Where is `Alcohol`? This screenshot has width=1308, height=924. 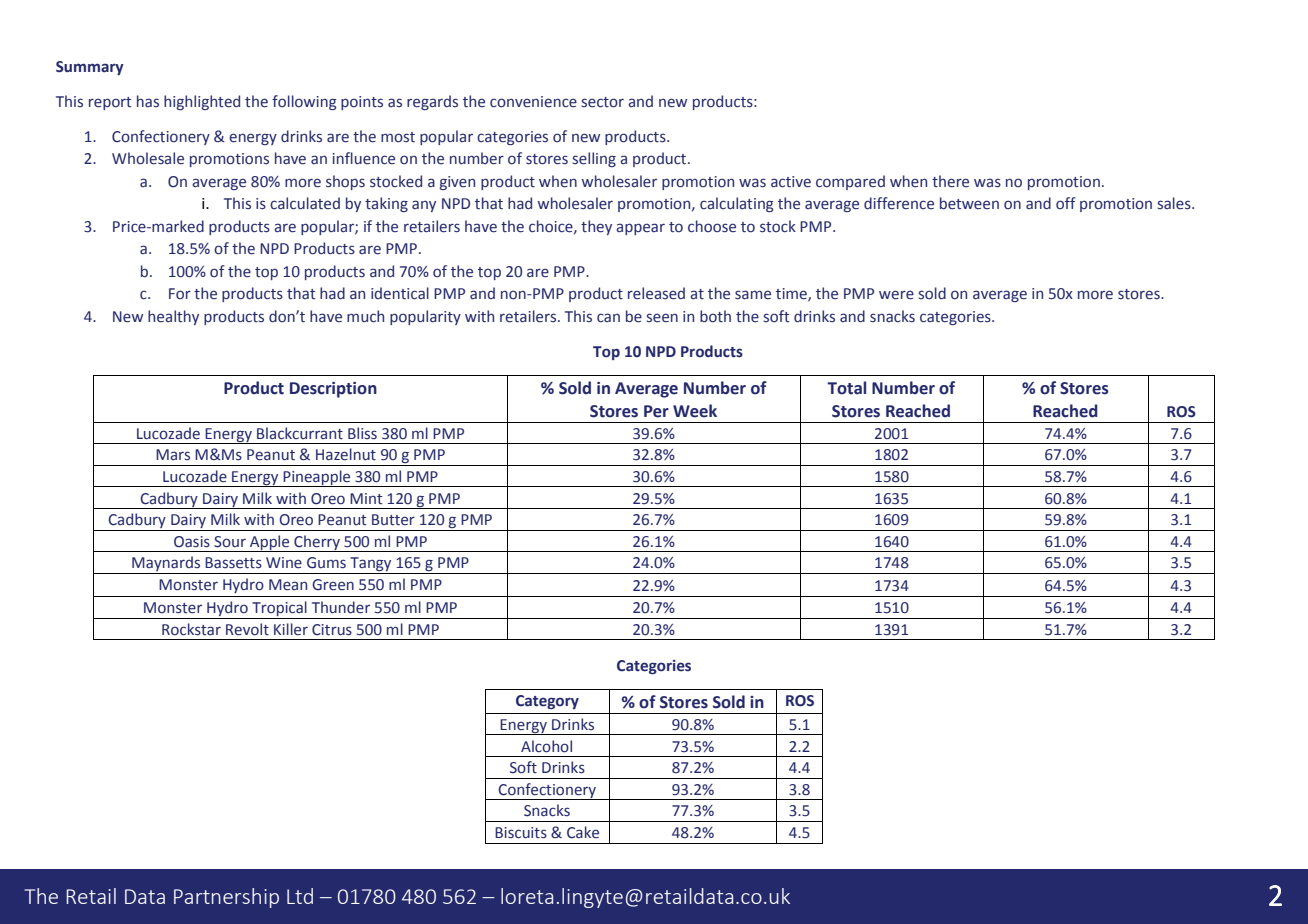 Alcohol is located at coordinates (546, 746).
